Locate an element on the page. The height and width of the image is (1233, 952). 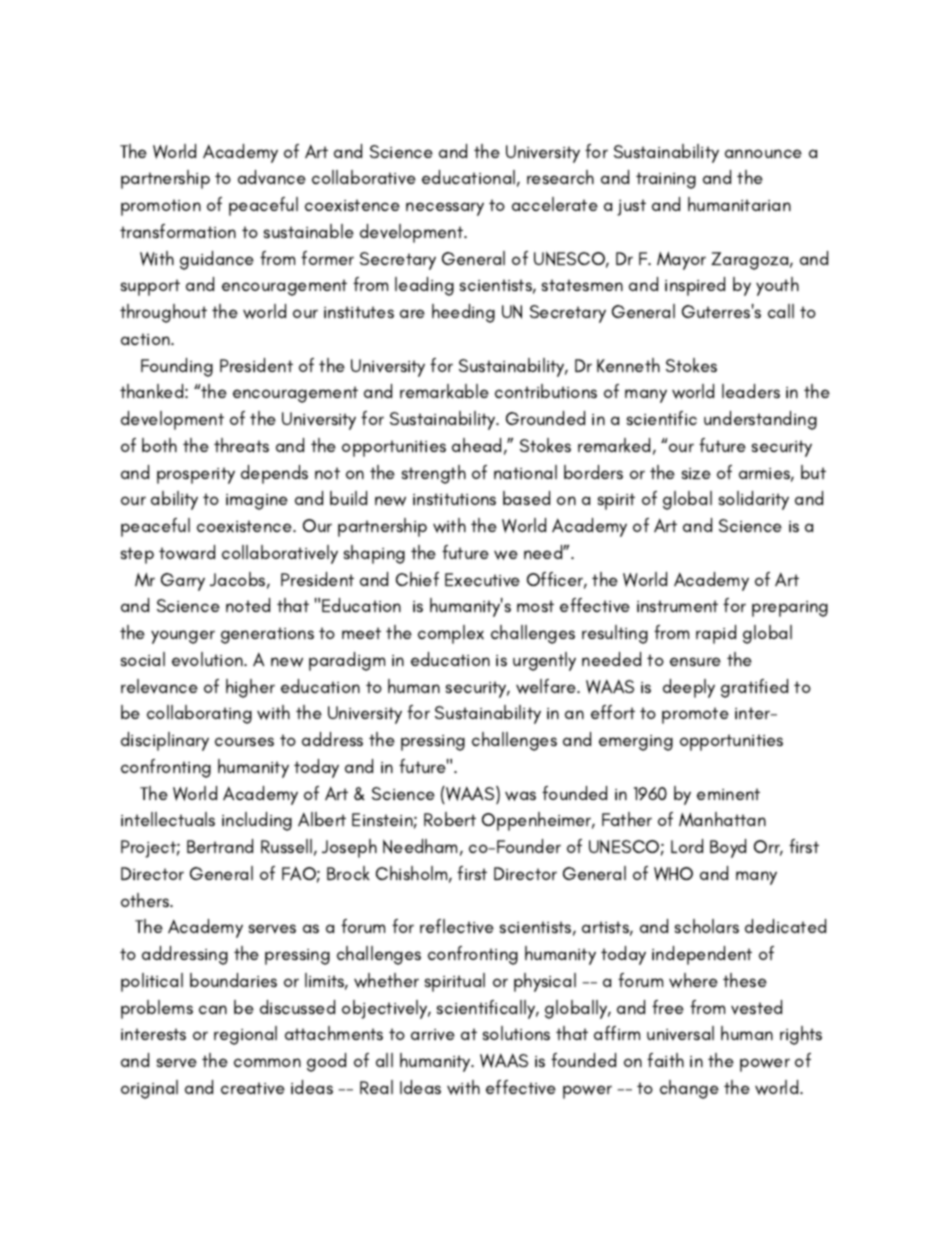
strength is located at coordinates (434, 474).
